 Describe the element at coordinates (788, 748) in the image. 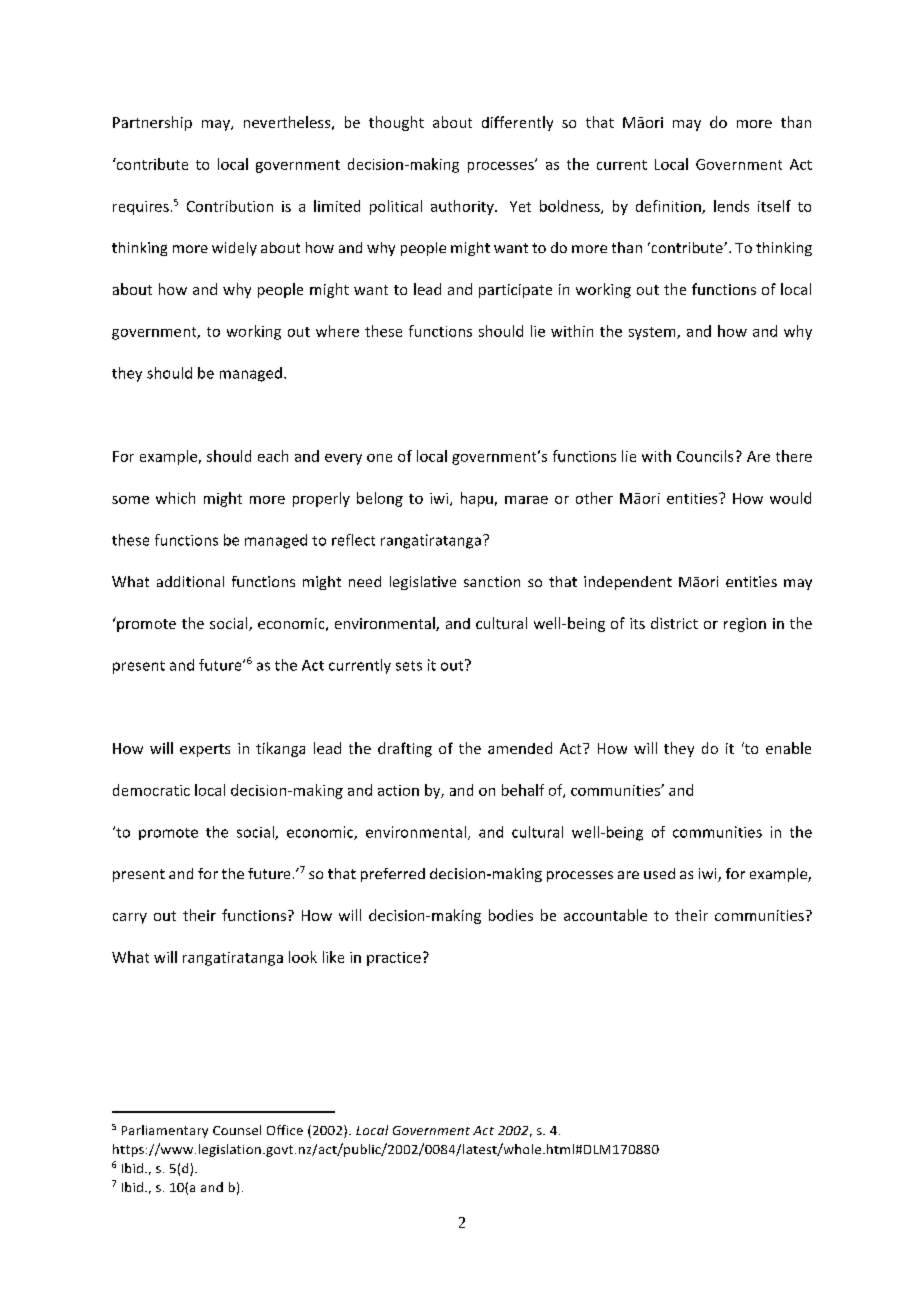

I see `enable` at that location.
